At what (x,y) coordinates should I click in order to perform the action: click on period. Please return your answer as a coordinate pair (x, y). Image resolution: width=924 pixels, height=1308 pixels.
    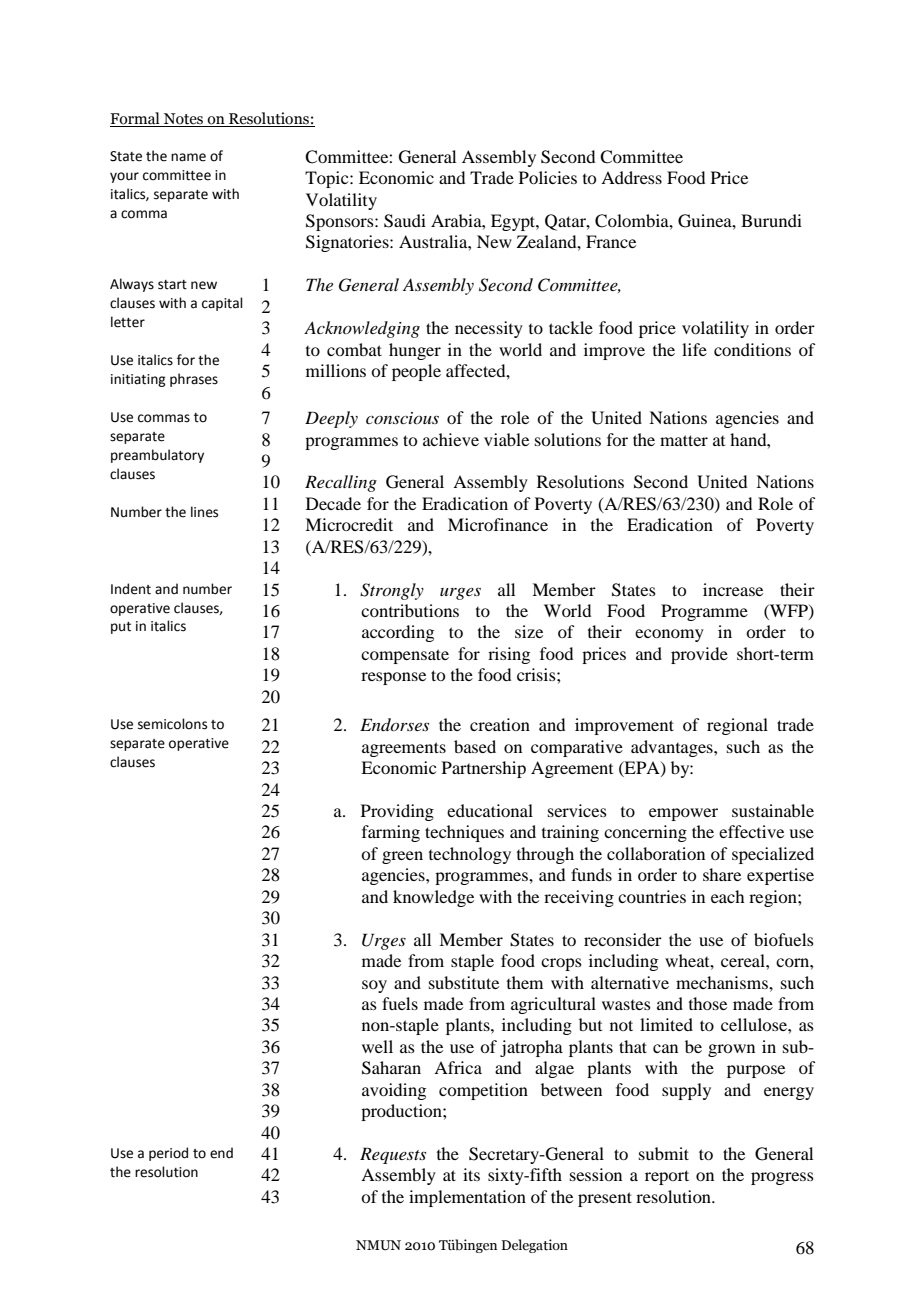
    Looking at the image, I should click on (168, 1154).
